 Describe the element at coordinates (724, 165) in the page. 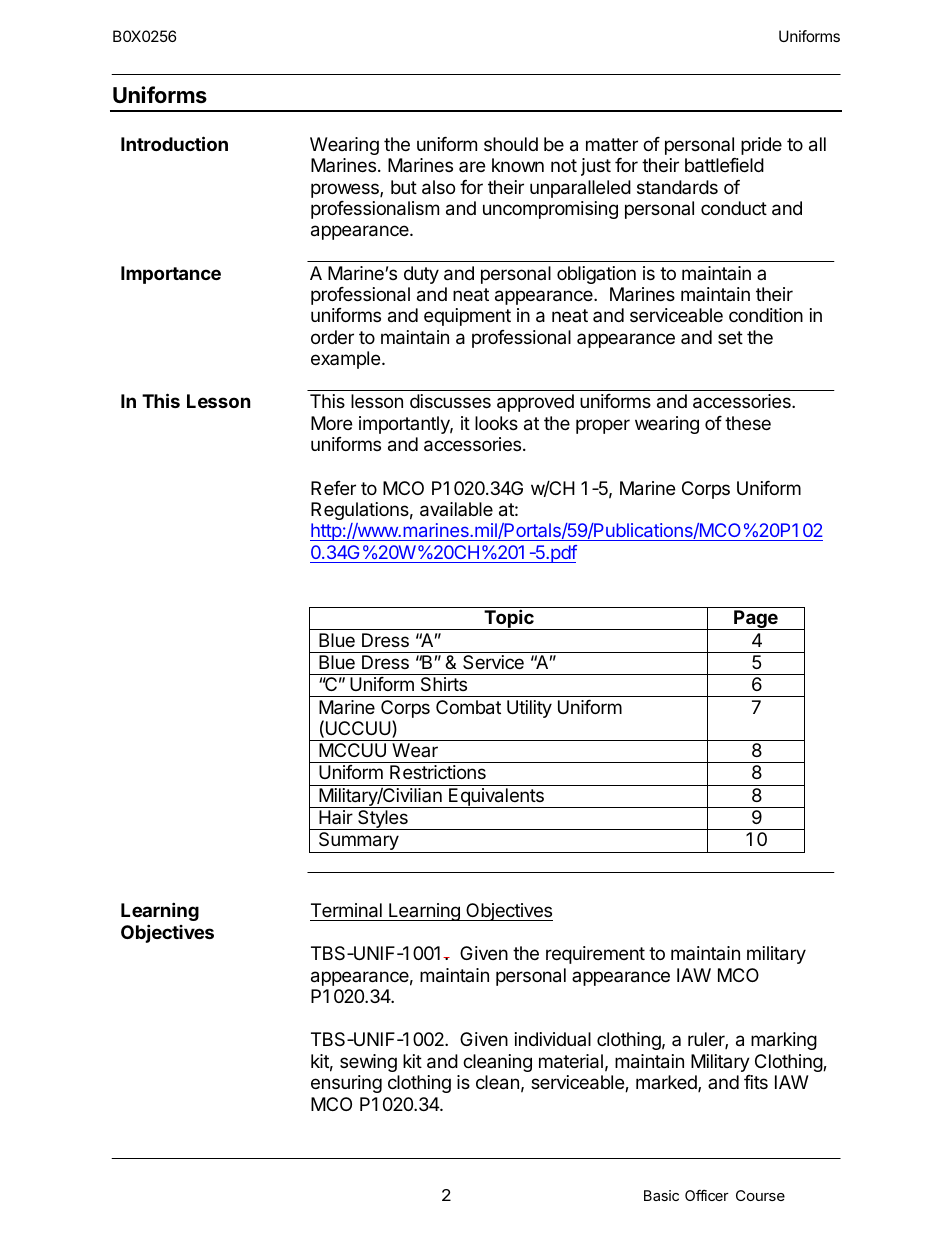

I see `battlefield` at that location.
